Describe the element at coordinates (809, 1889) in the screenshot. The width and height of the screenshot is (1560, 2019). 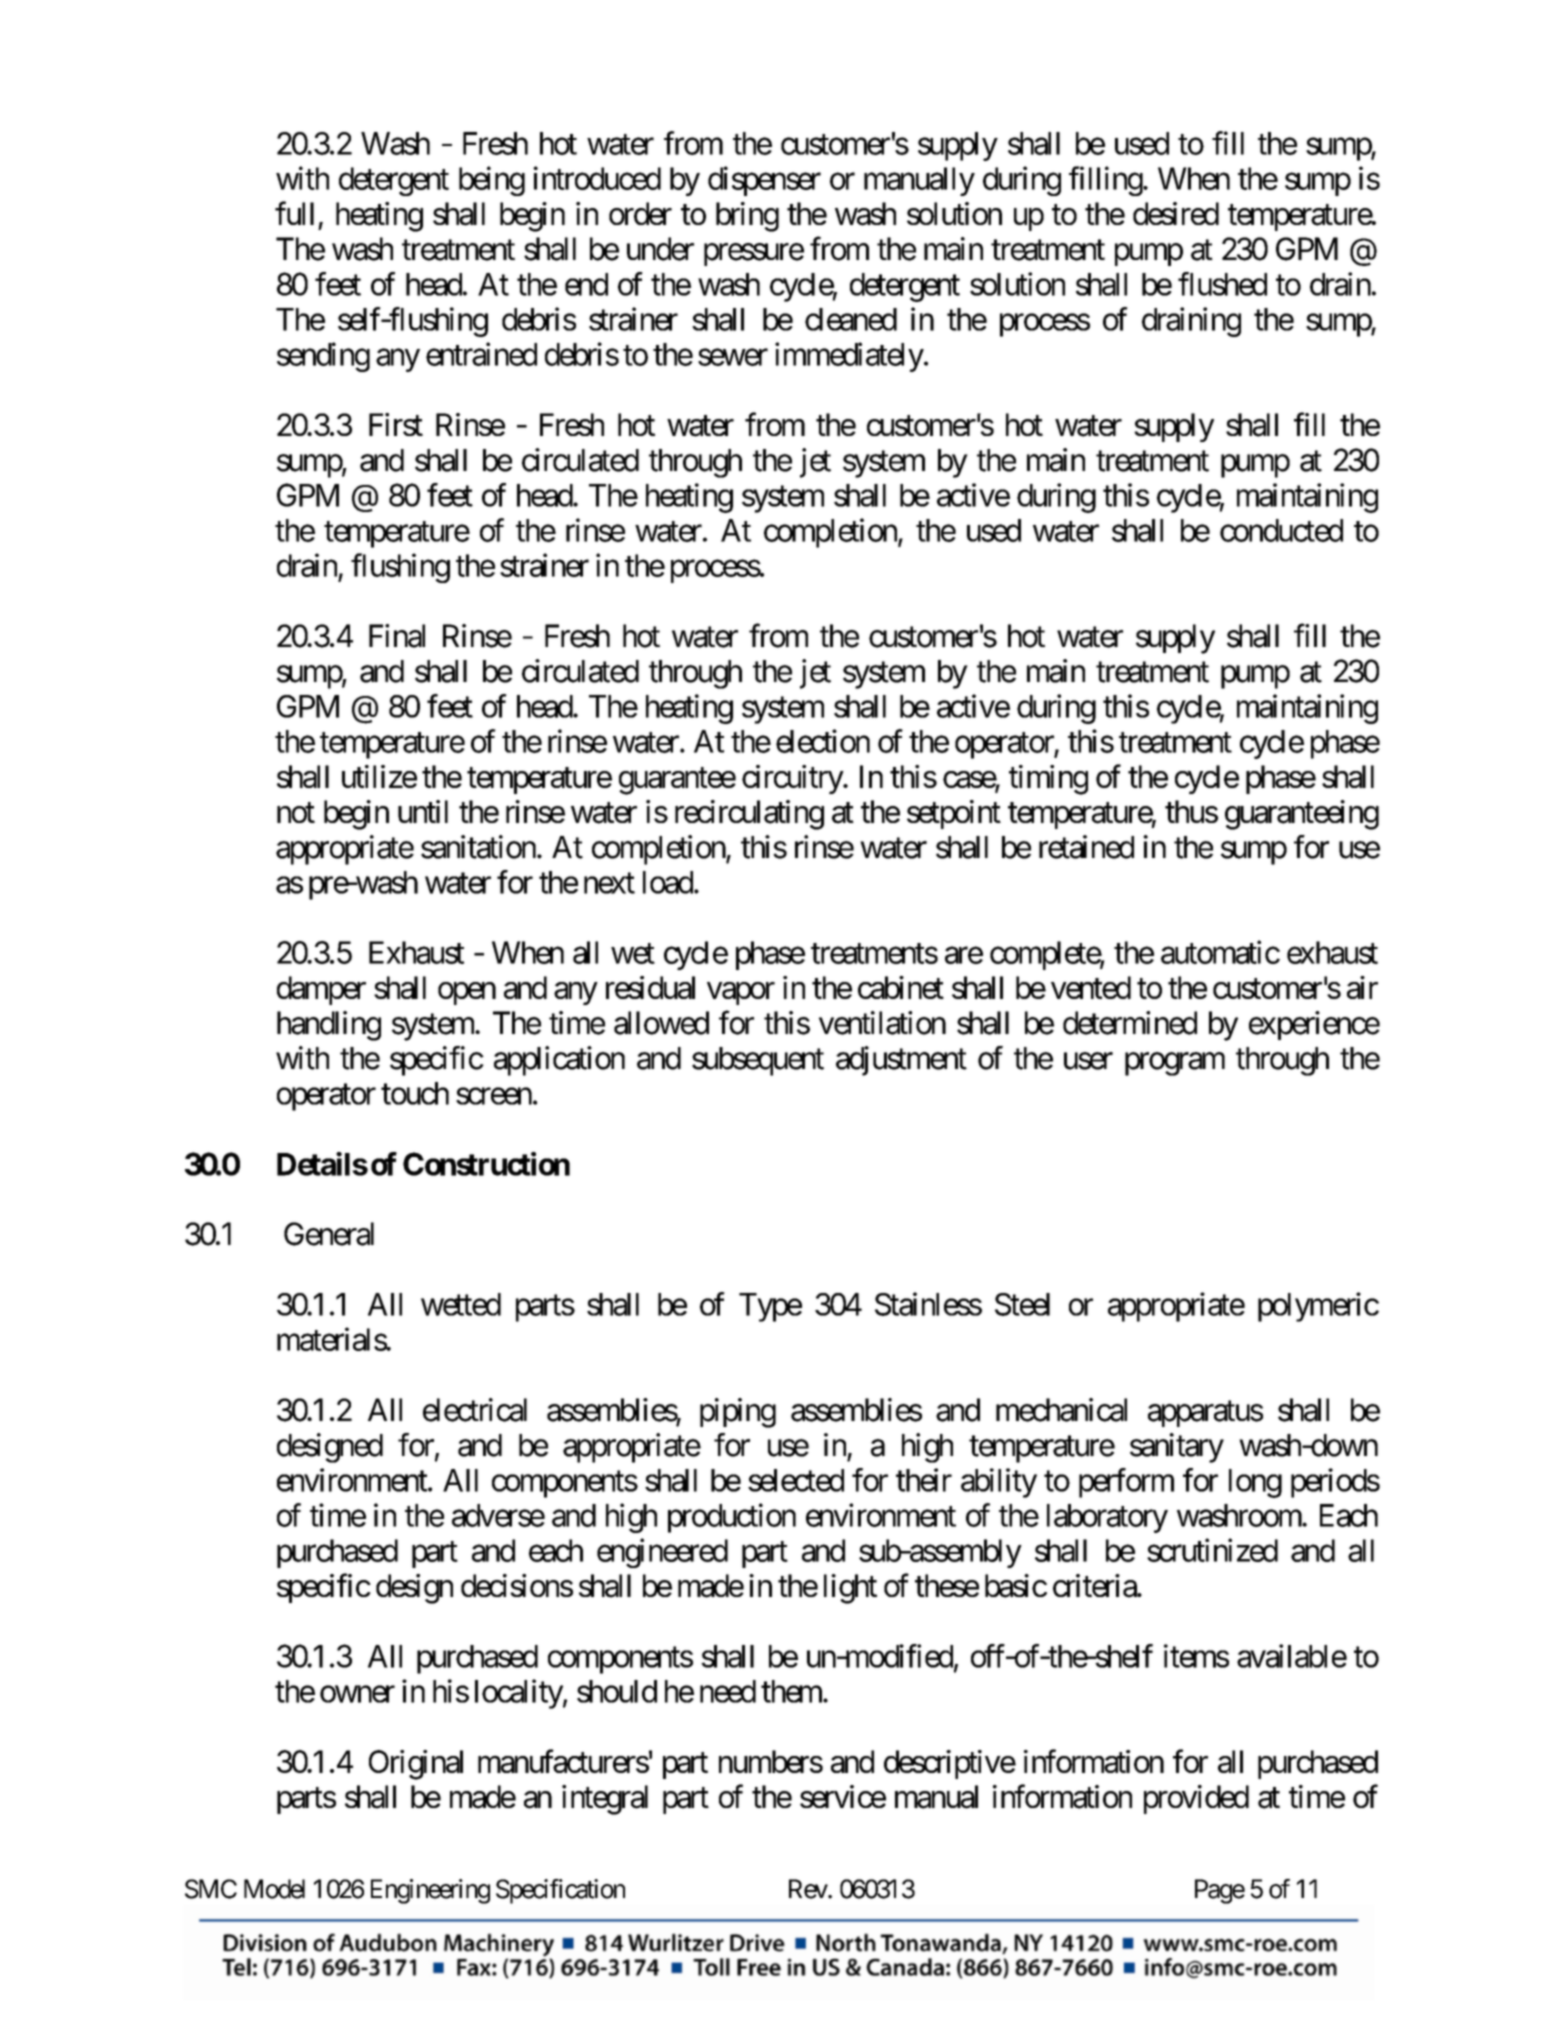
I see `Rev` at that location.
